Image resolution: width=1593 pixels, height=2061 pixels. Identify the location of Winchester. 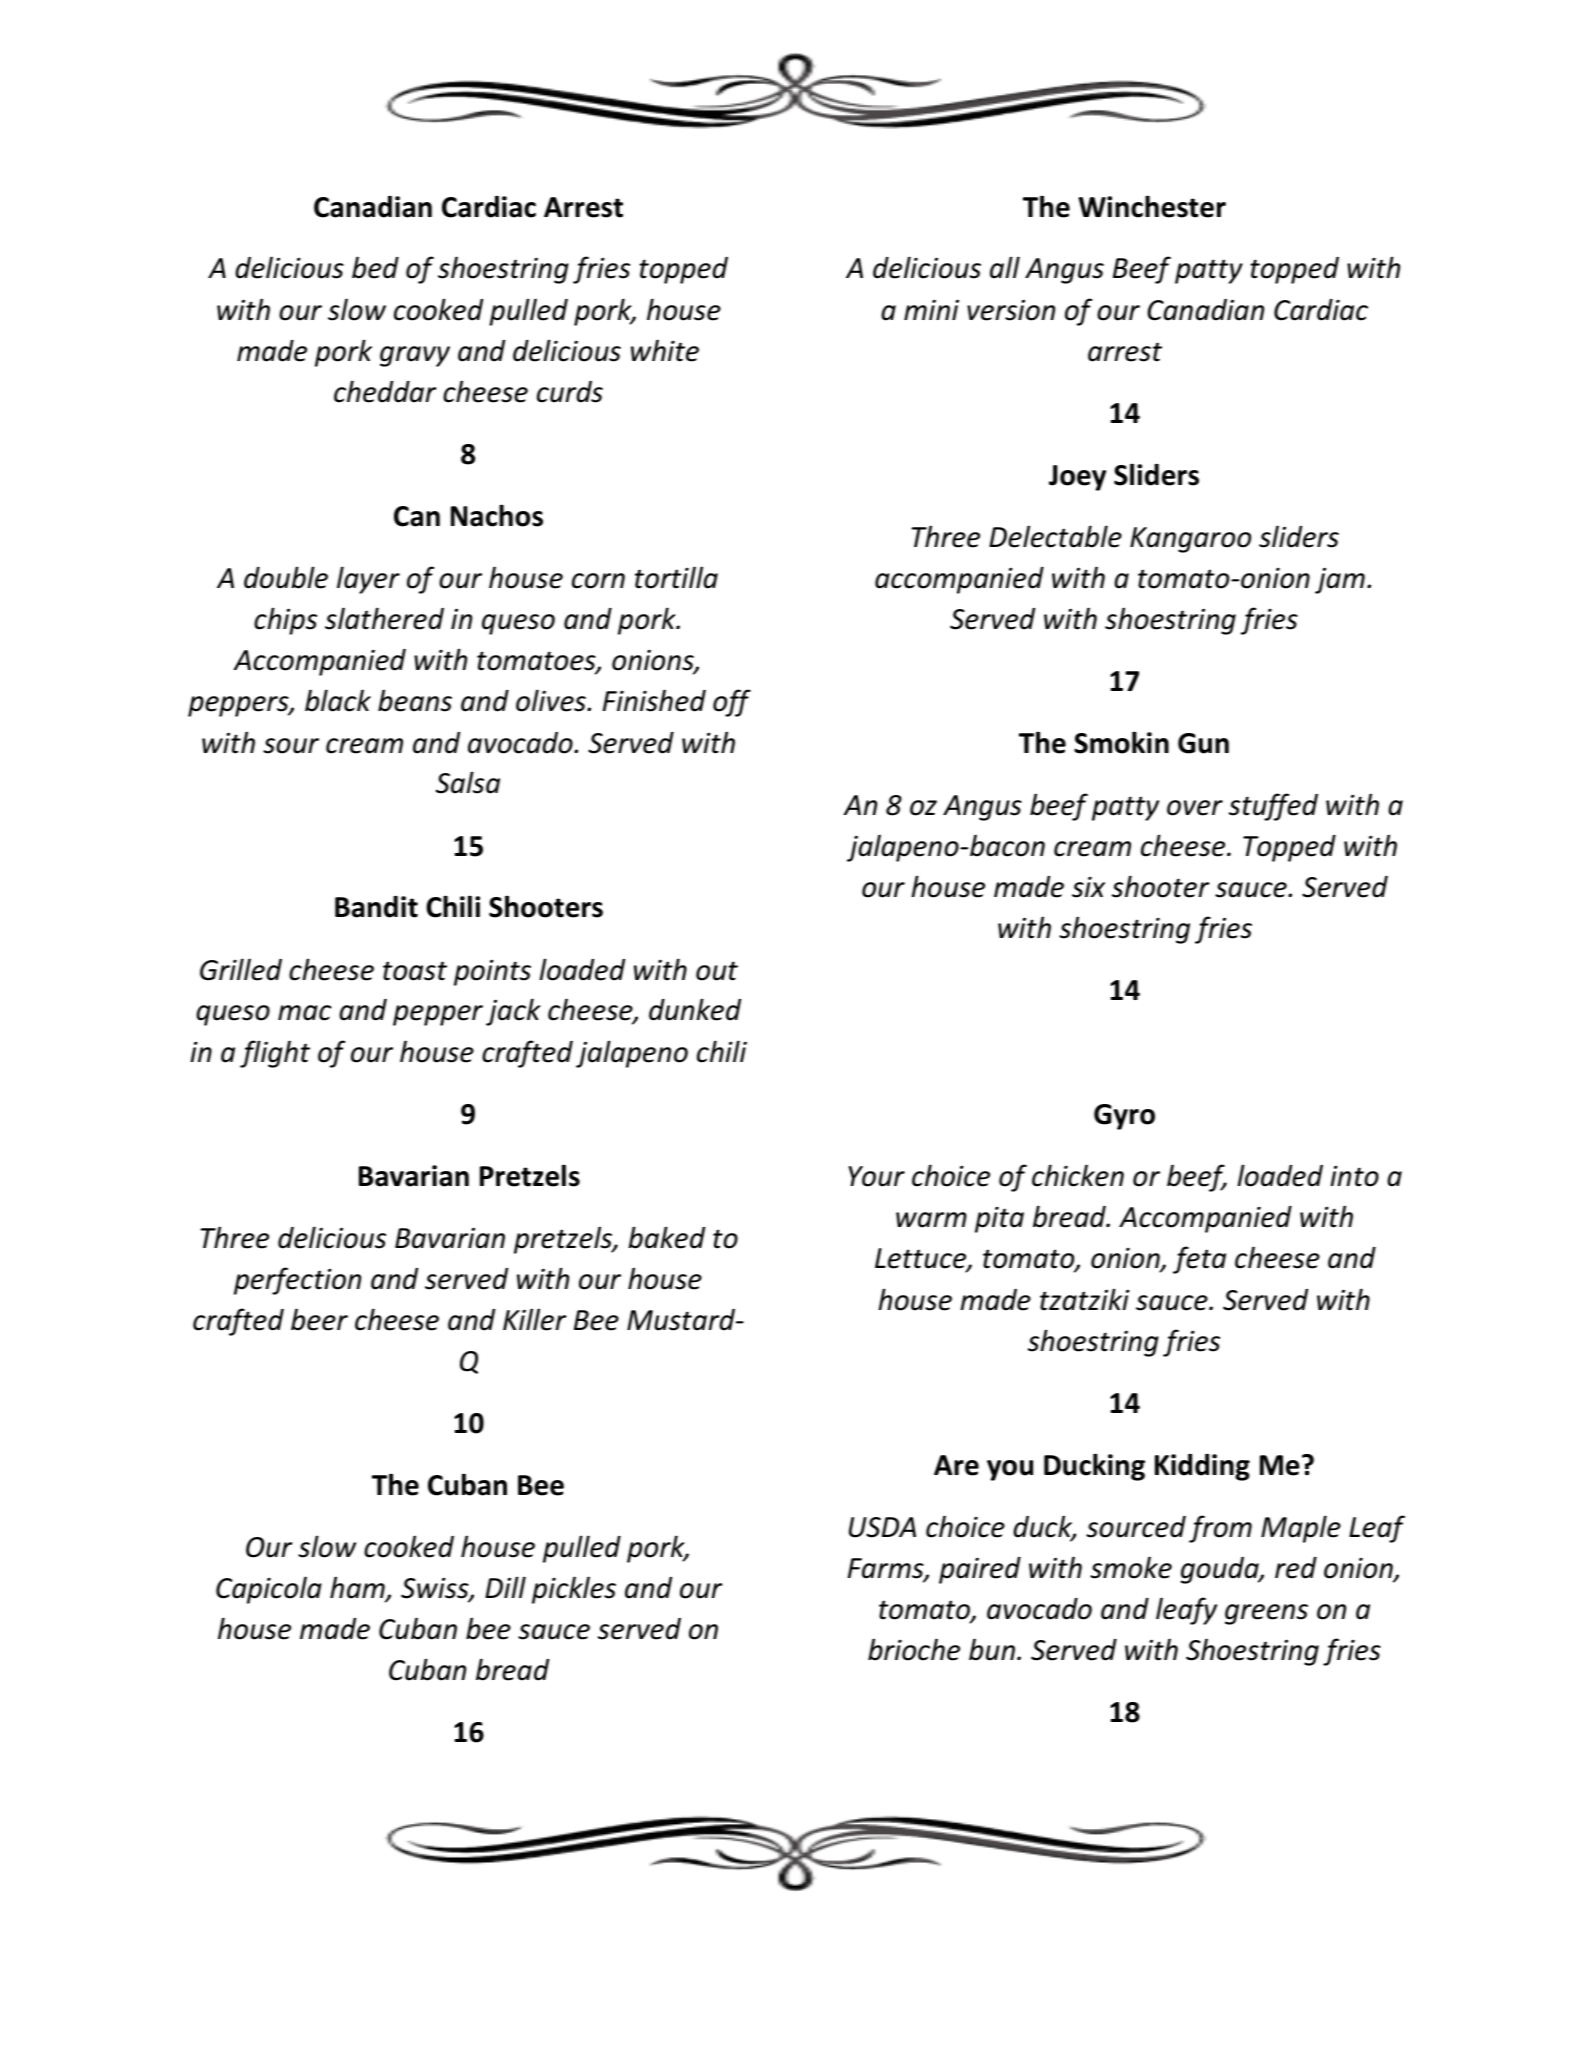
(1152, 206).
